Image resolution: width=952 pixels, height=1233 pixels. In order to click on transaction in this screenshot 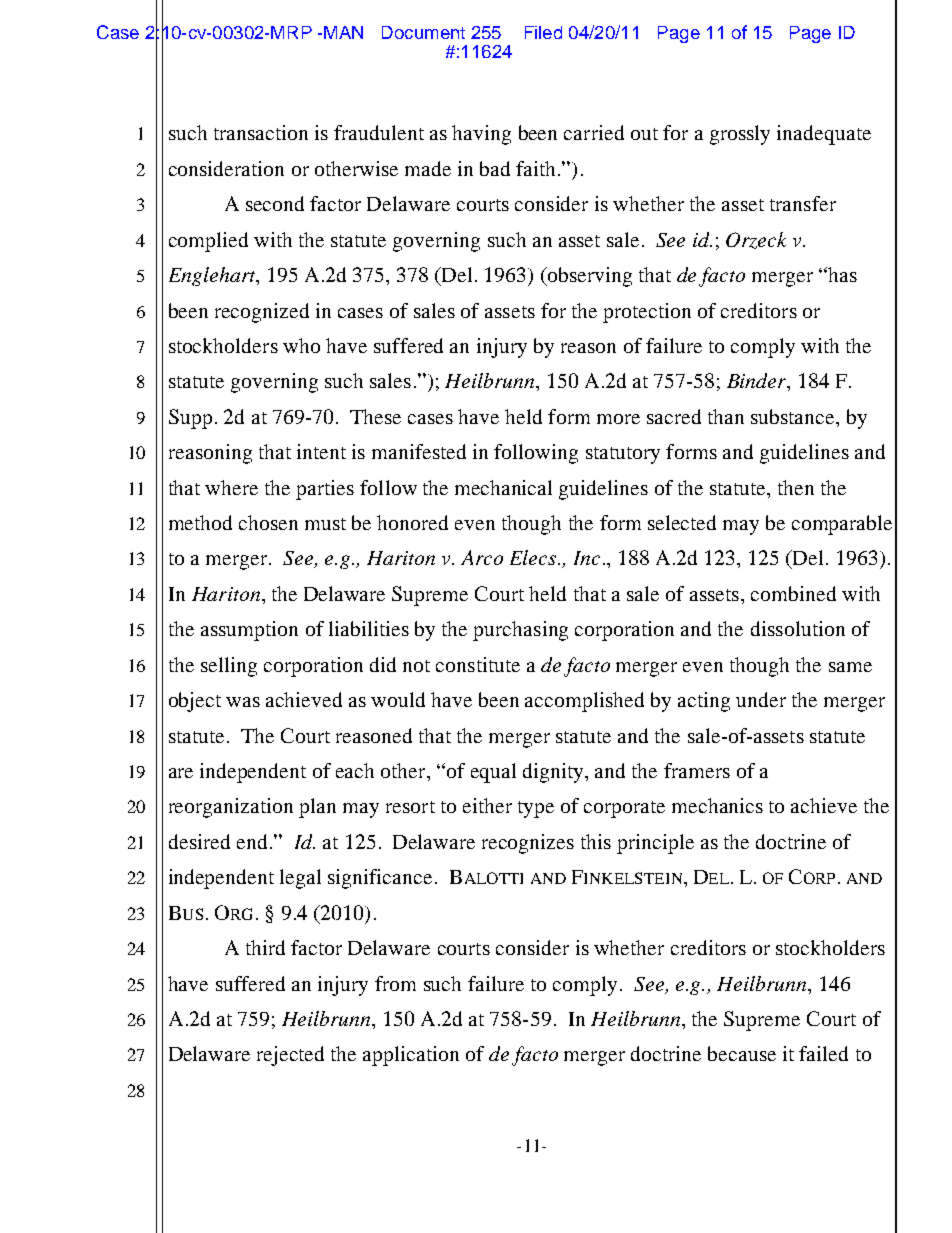, I will do `click(261, 132)`.
